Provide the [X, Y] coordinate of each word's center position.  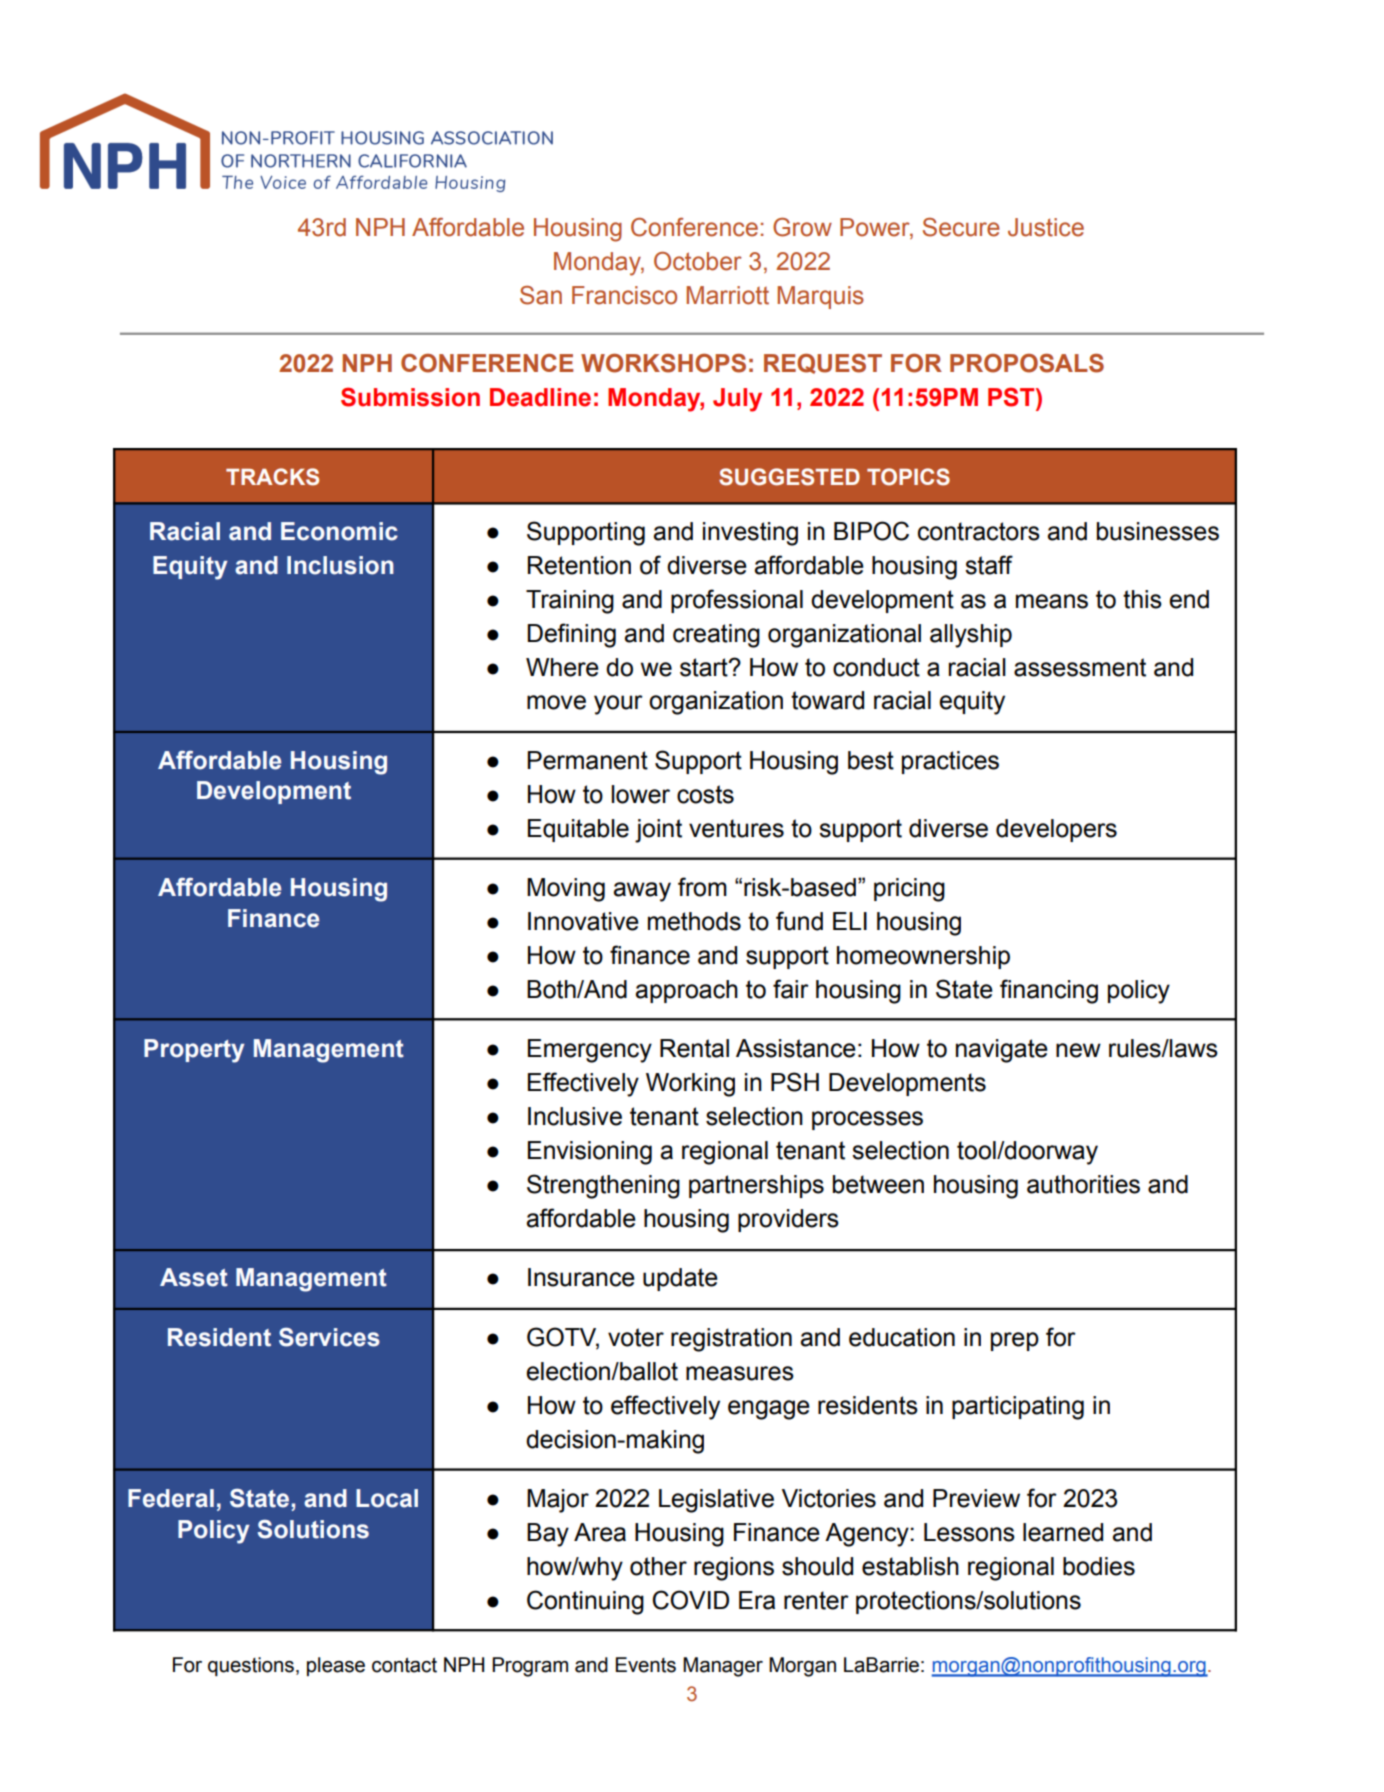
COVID [690, 1600]
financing [1049, 991]
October [698, 261]
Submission [410, 397]
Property [194, 1051]
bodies [1099, 1566]
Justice [1046, 227]
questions [251, 1666]
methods [694, 921]
